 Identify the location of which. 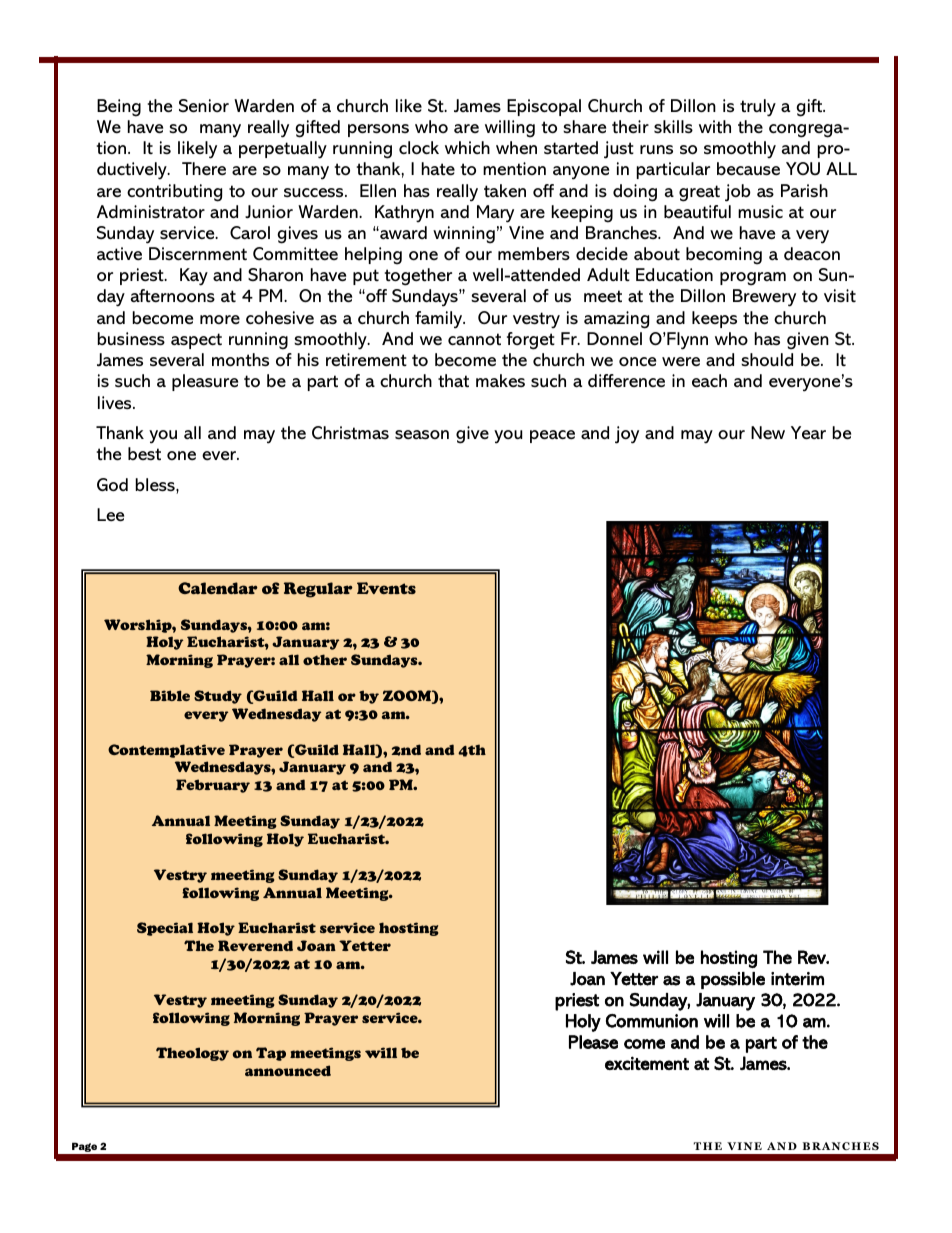
(467, 147).
